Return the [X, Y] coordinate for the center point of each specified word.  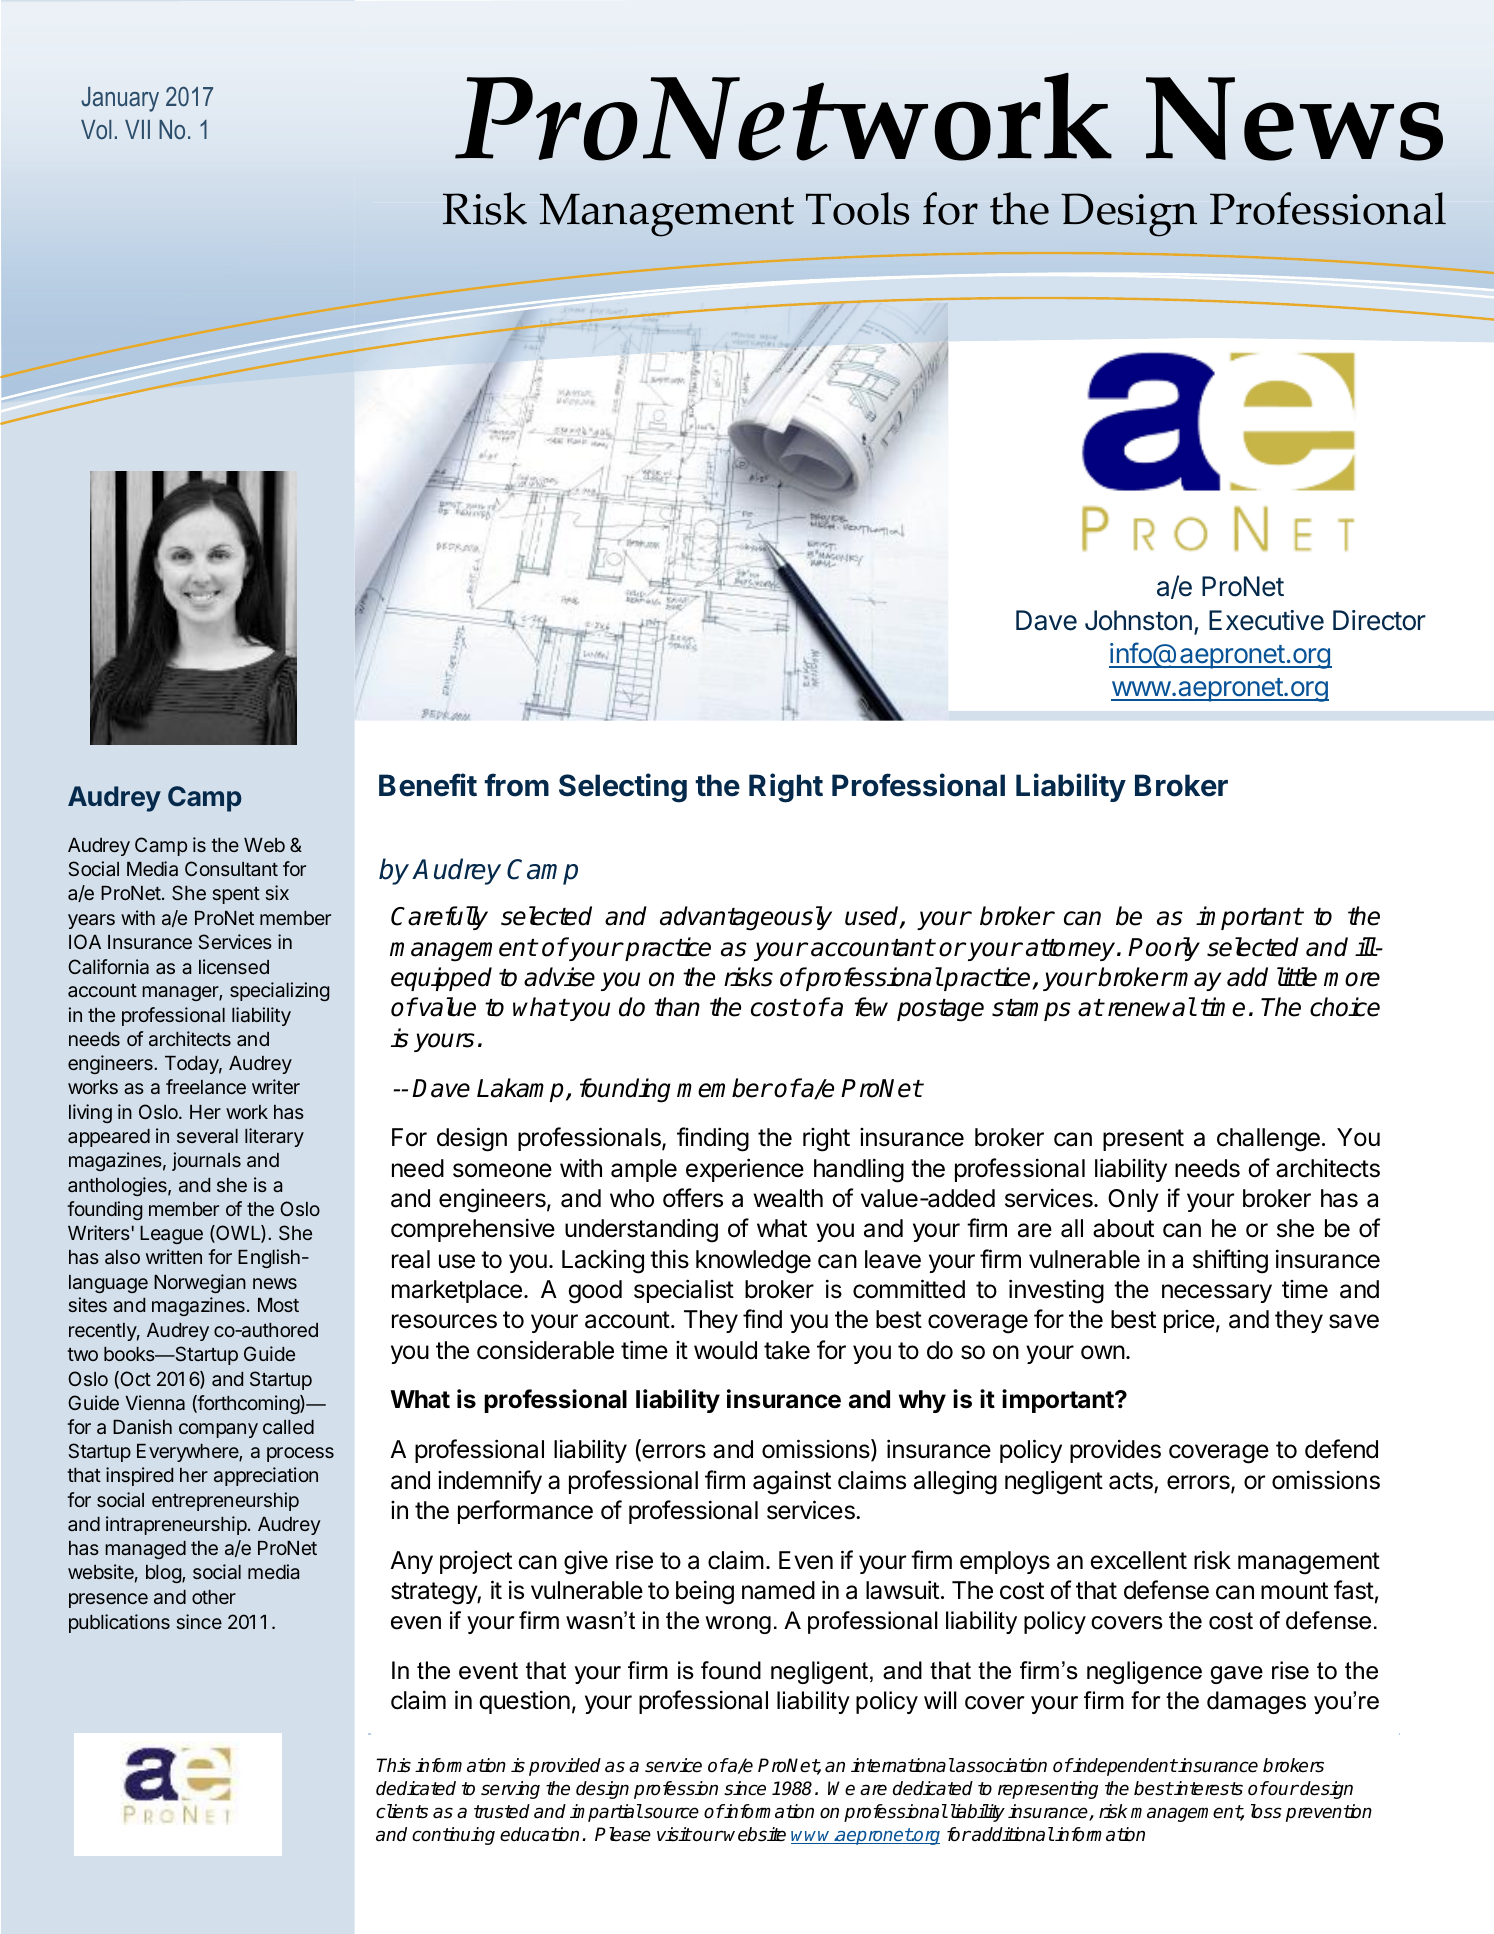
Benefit [428, 785]
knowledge [753, 1262]
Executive [1266, 620]
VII [137, 129]
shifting [1230, 1261]
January [120, 99]
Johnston [1138, 620]
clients [402, 1811]
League [171, 1235]
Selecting [623, 788]
